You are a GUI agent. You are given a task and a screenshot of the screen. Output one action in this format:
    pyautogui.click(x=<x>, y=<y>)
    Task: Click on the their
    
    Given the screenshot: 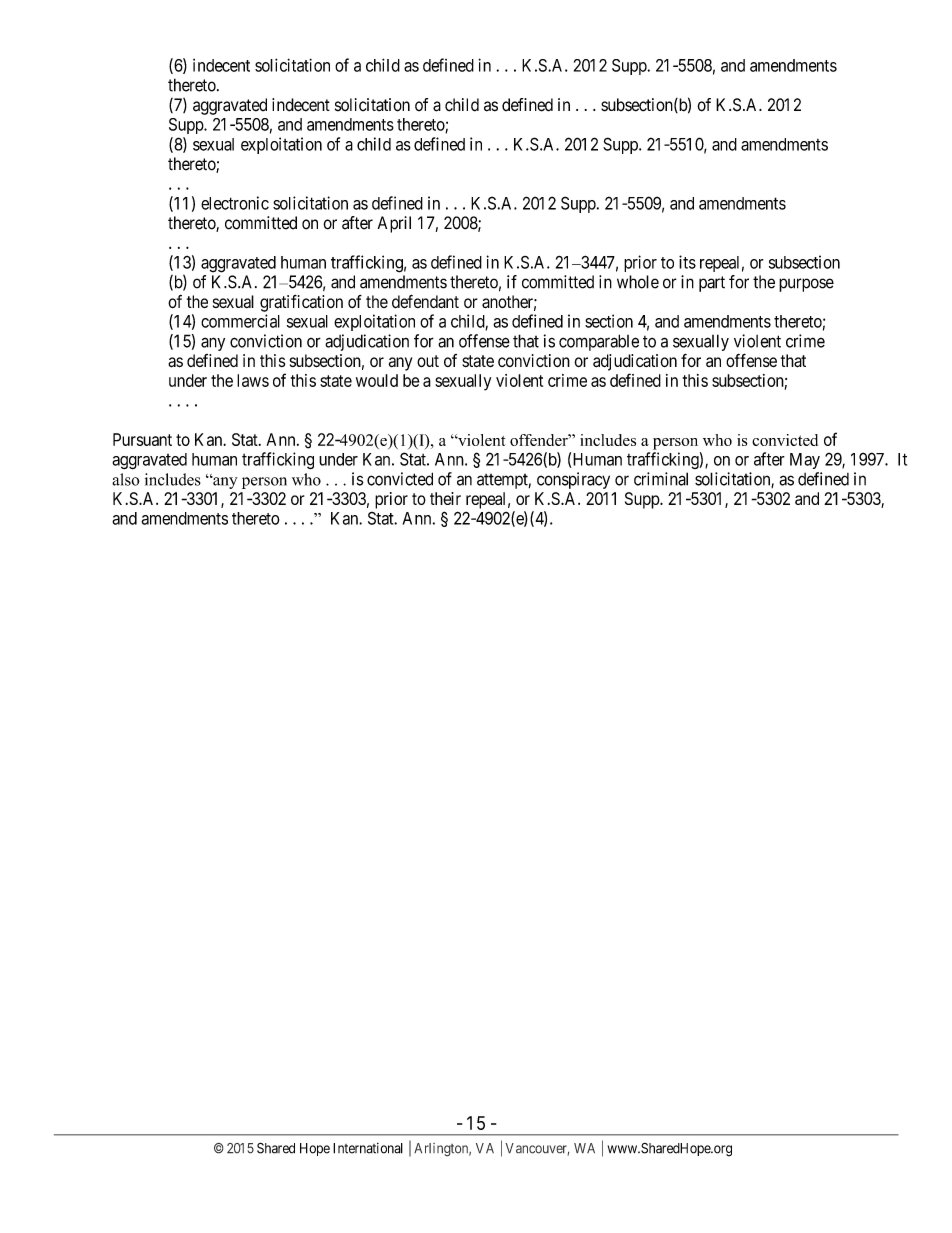 What is the action you would take?
    pyautogui.click(x=445, y=498)
